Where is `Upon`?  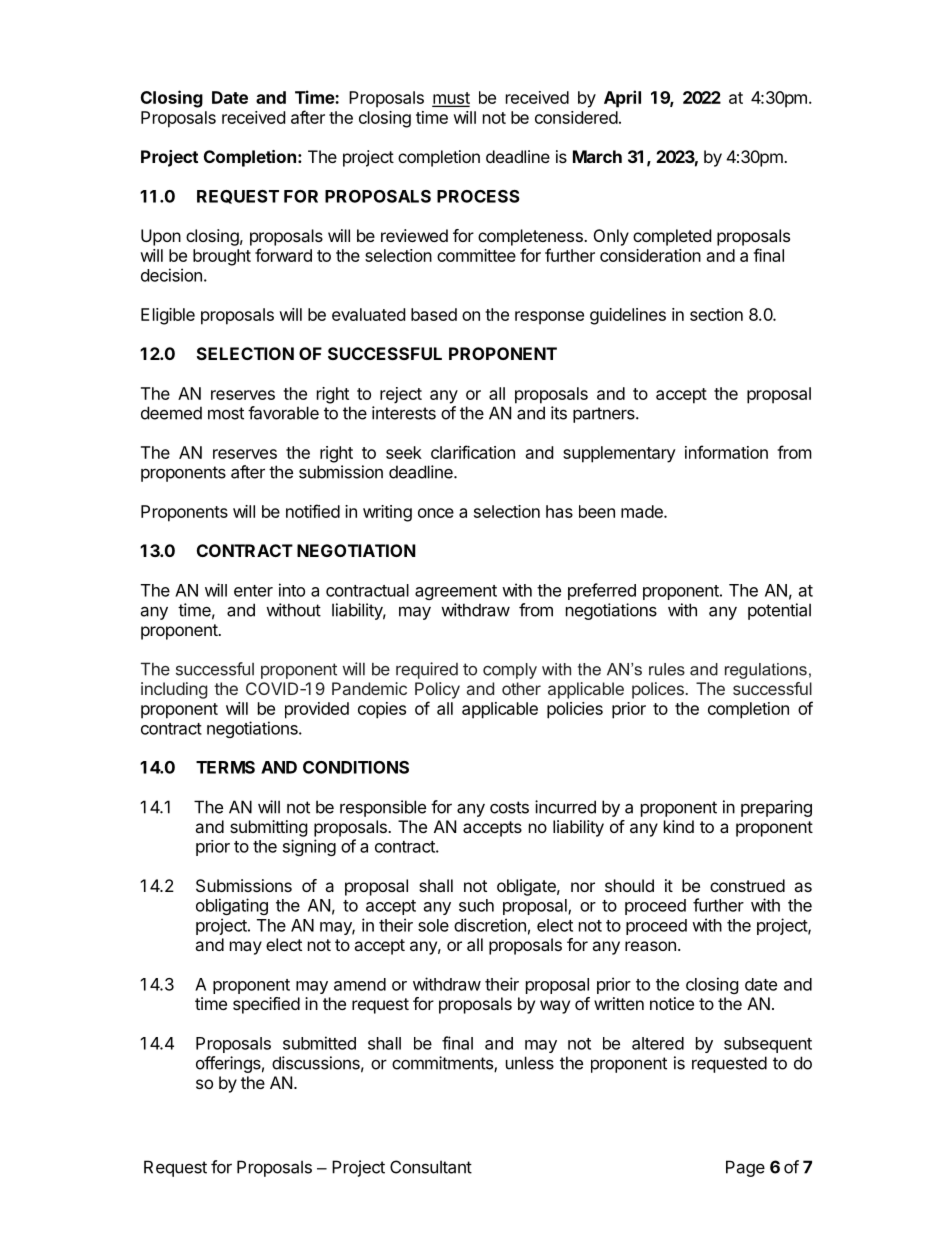 Upon is located at coordinates (161, 237).
